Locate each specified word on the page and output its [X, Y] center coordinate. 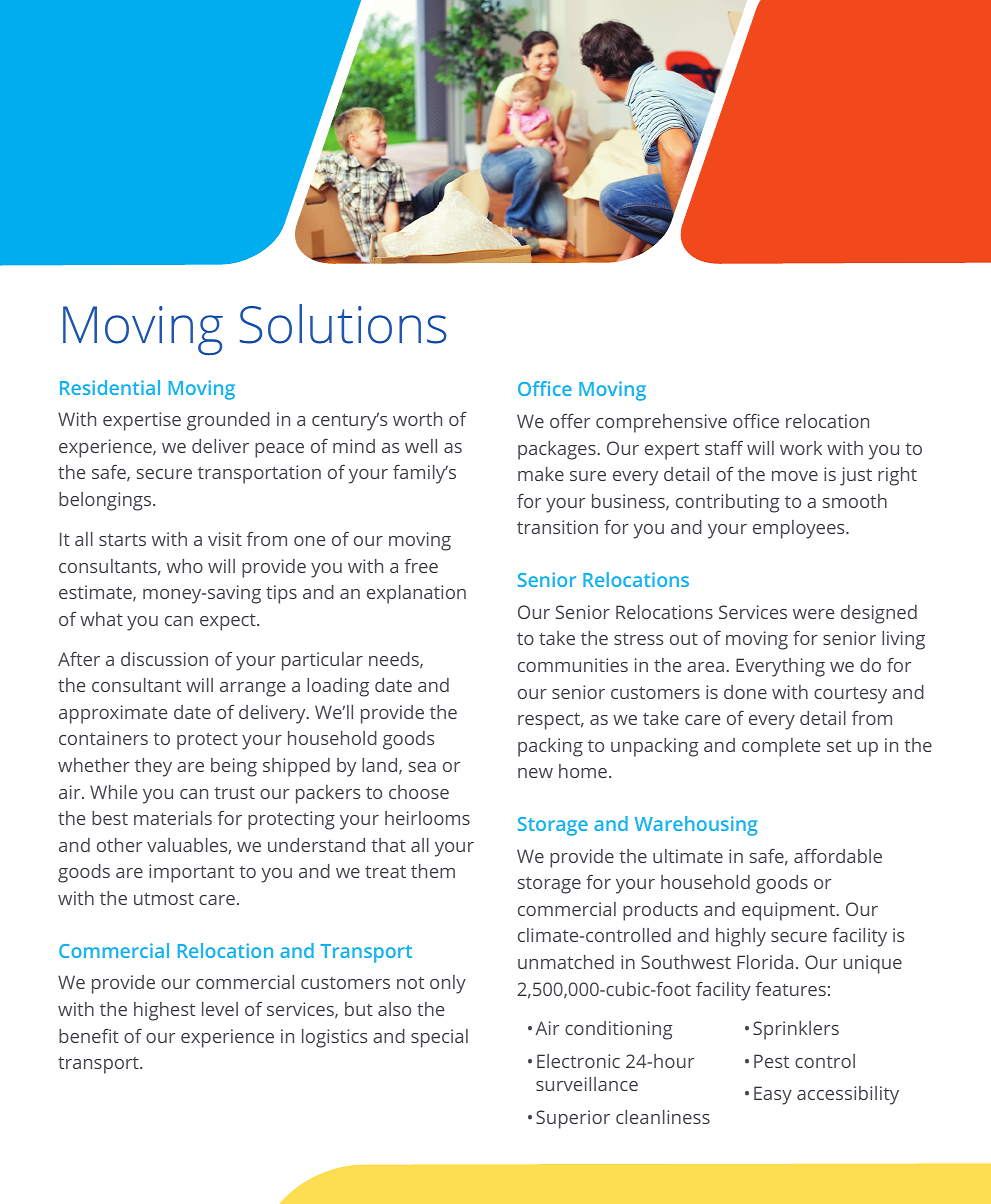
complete [781, 747]
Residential [110, 387]
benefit [89, 1036]
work [801, 448]
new [535, 773]
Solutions [343, 324]
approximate [113, 714]
